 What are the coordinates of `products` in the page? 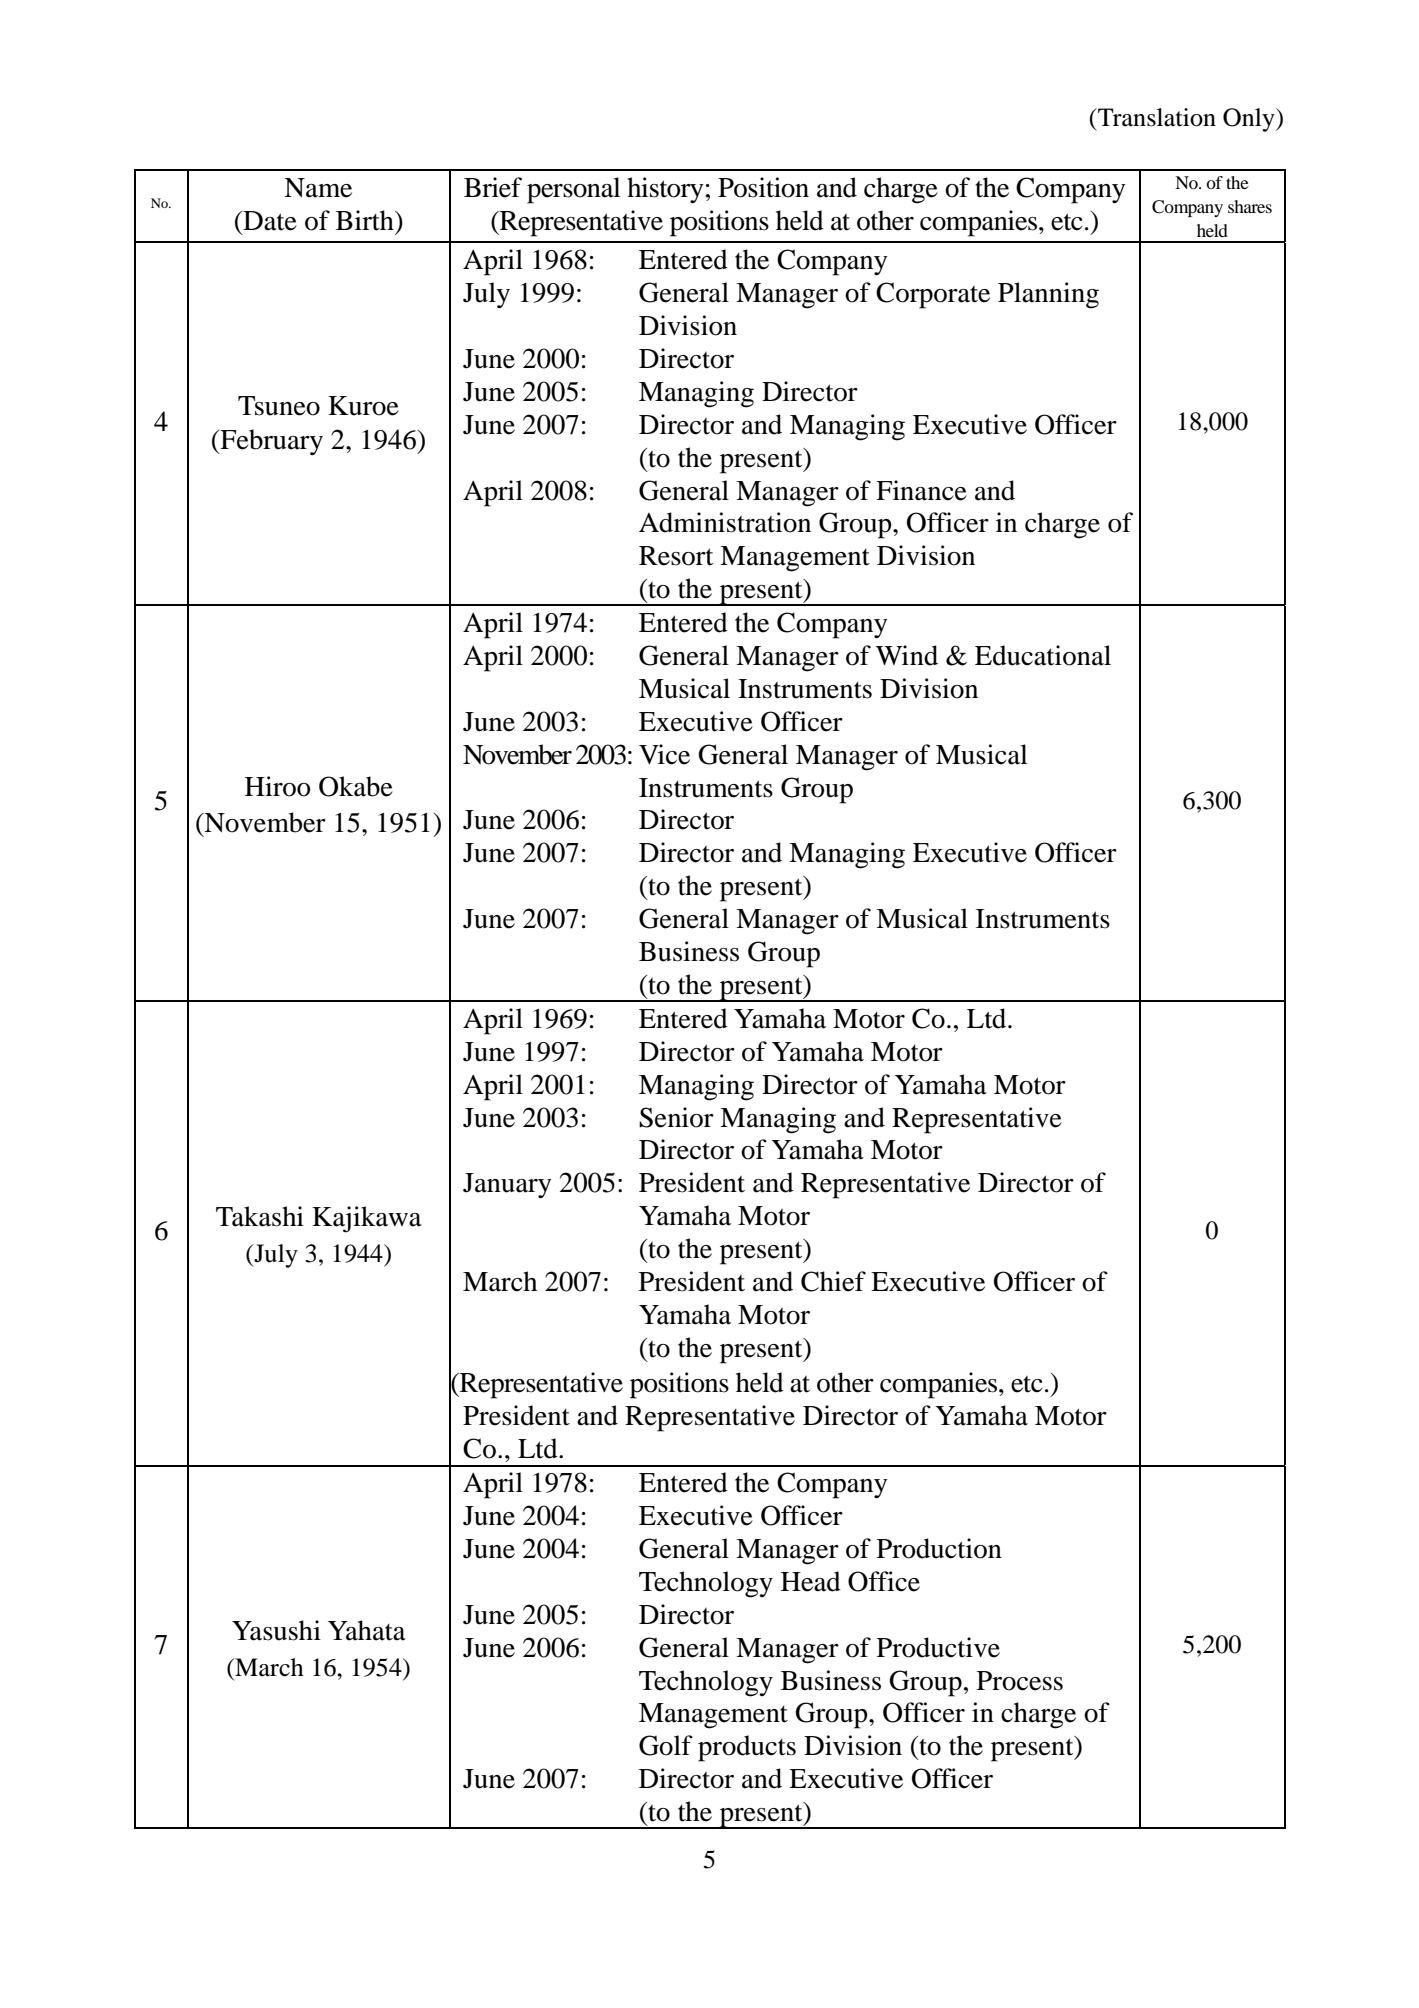 It's located at (747, 1748).
